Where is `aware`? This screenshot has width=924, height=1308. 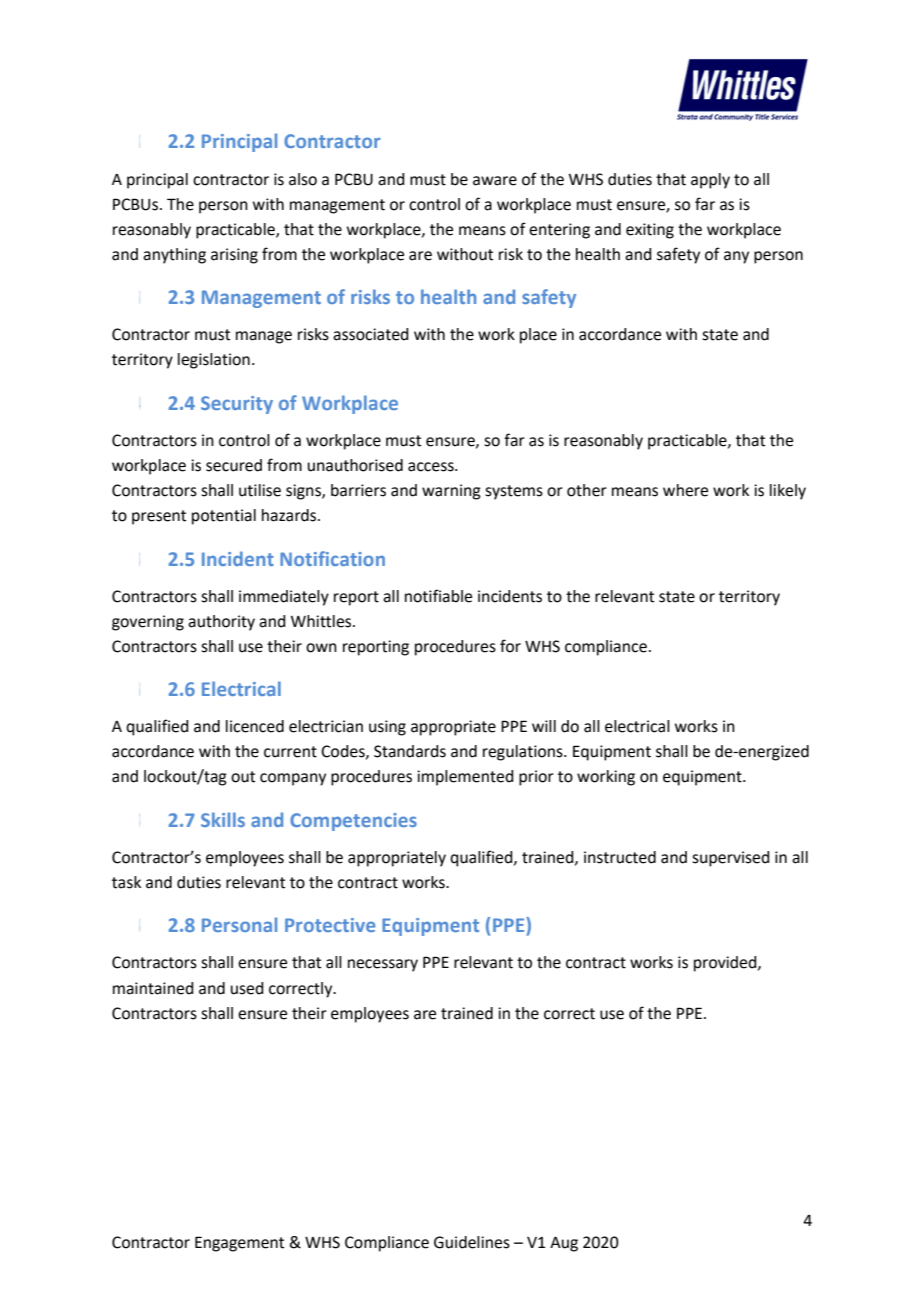
aware is located at coordinates (495, 181).
